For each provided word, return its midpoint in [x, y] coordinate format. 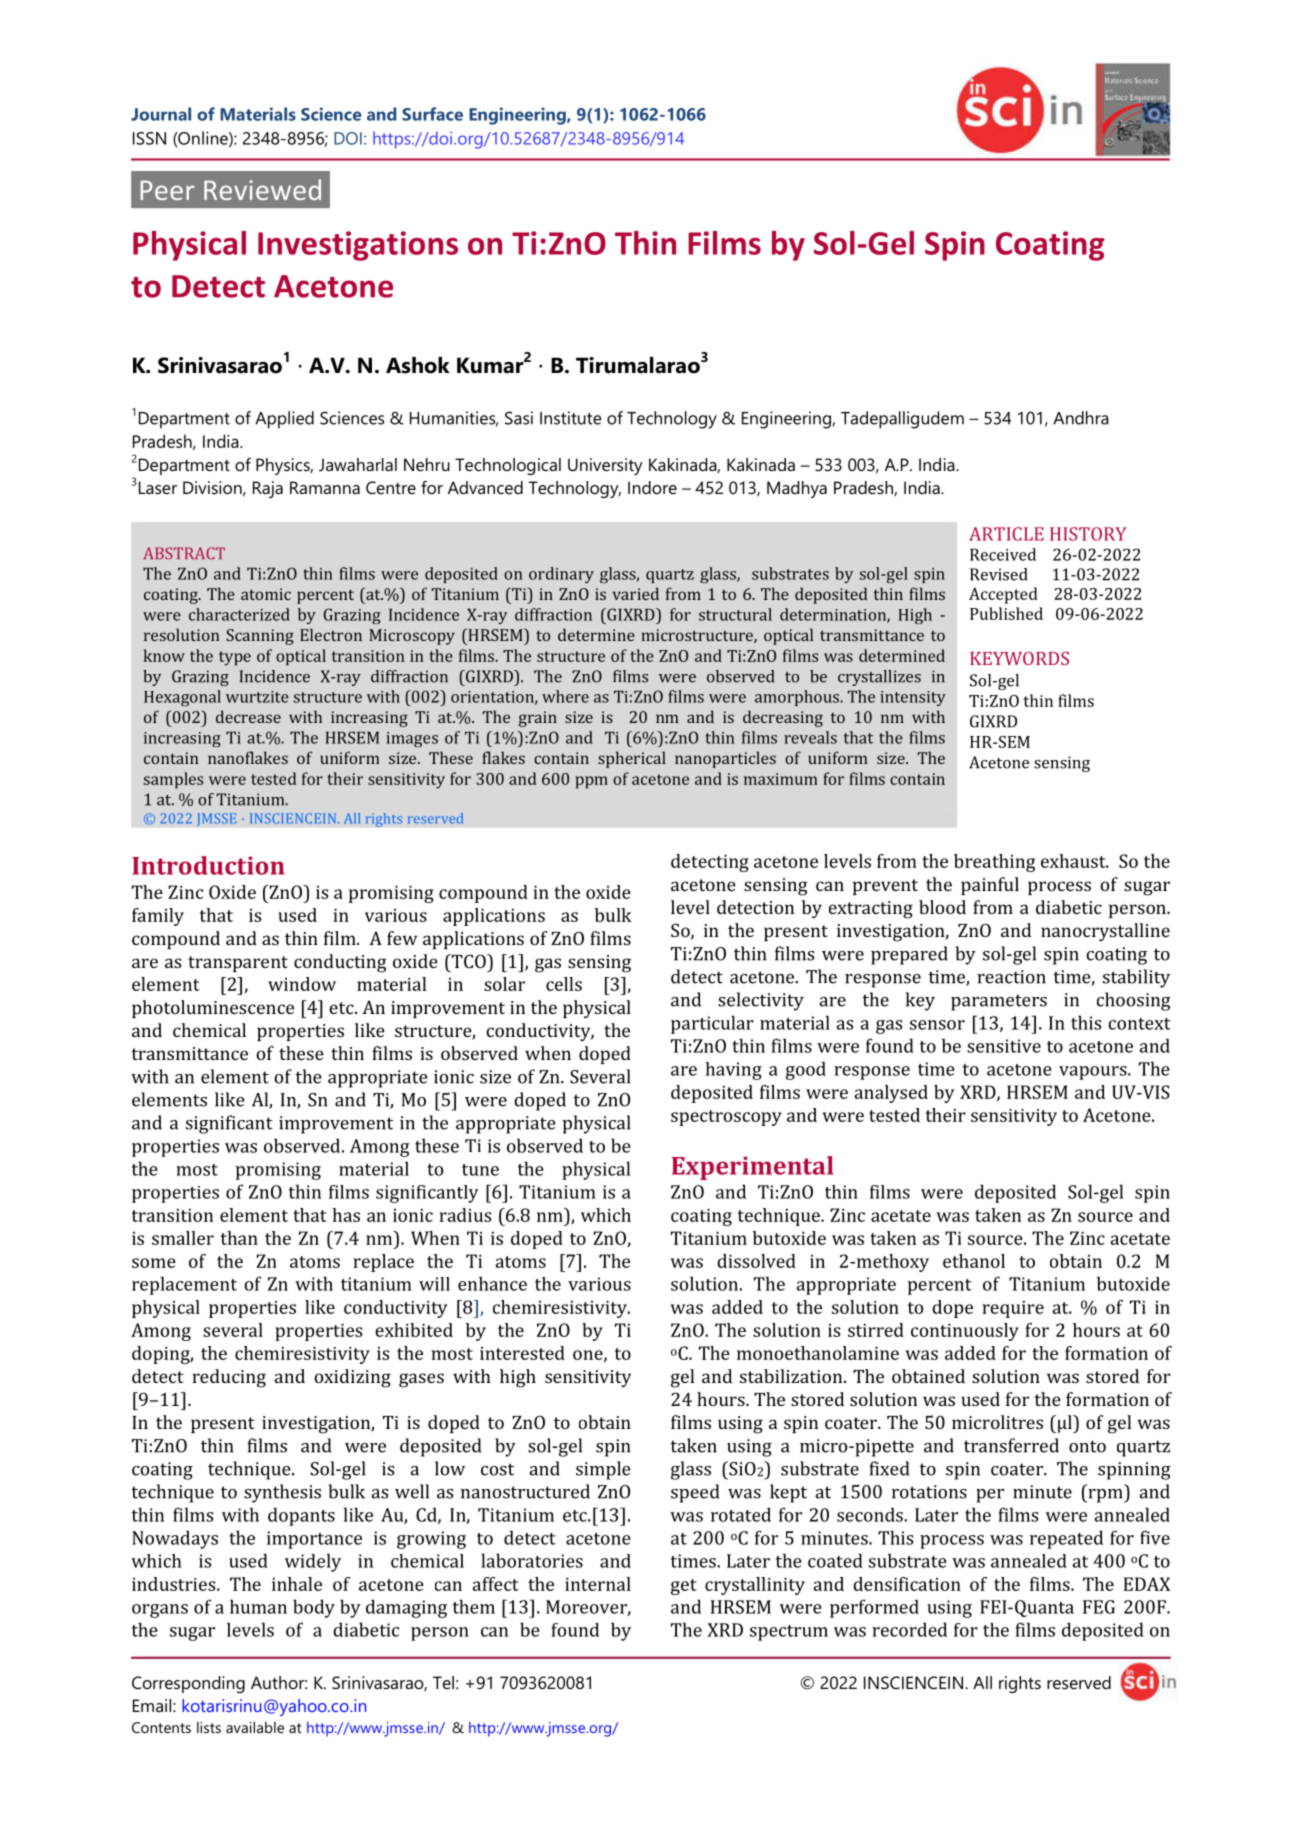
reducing [229, 1378]
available [255, 1727]
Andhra [1081, 418]
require [1013, 1309]
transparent [238, 964]
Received [1003, 554]
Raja [268, 489]
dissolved [756, 1261]
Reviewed [262, 189]
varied [636, 593]
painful [990, 886]
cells [564, 984]
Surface [432, 114]
